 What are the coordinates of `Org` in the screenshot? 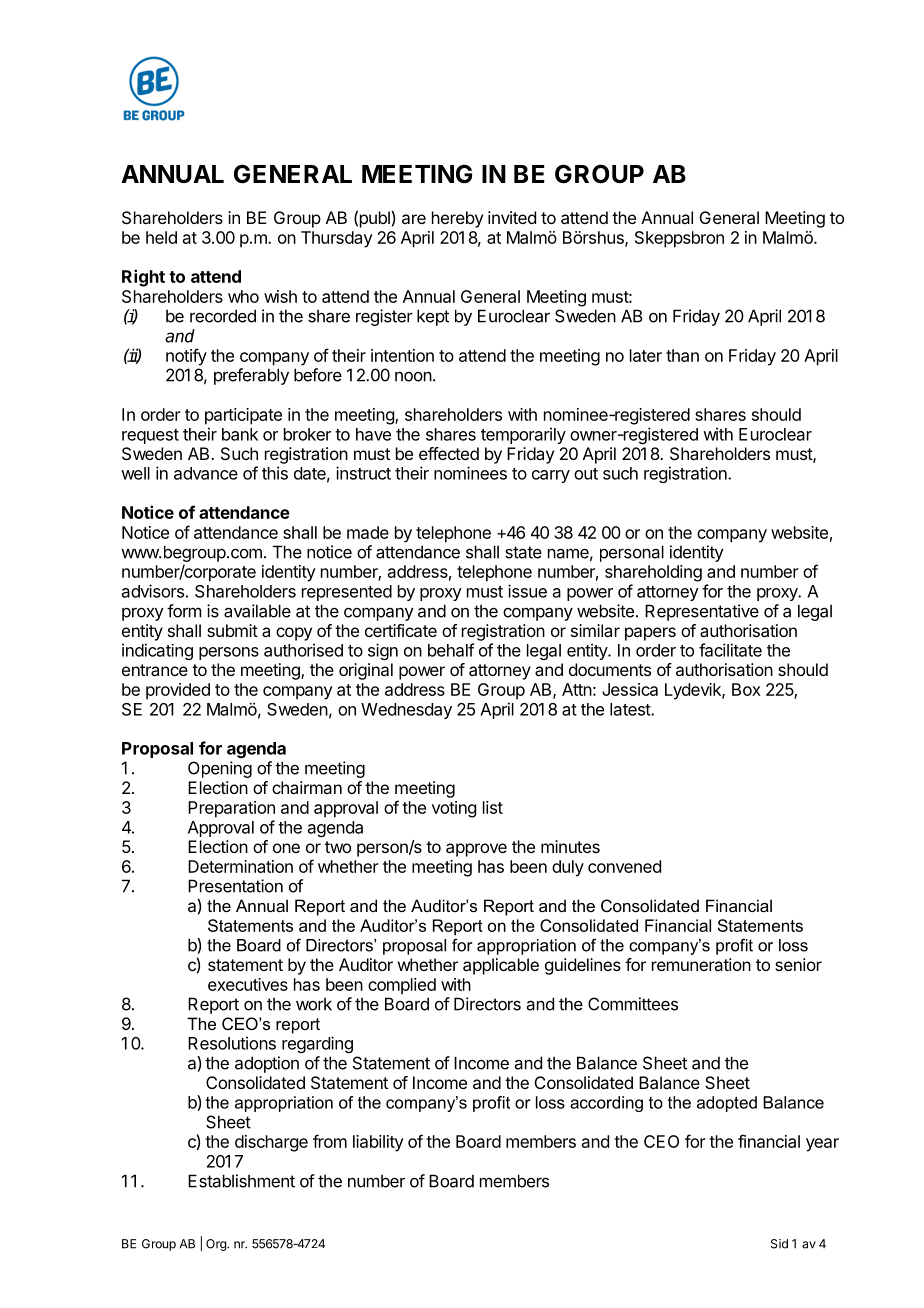 It's located at (217, 1245).
